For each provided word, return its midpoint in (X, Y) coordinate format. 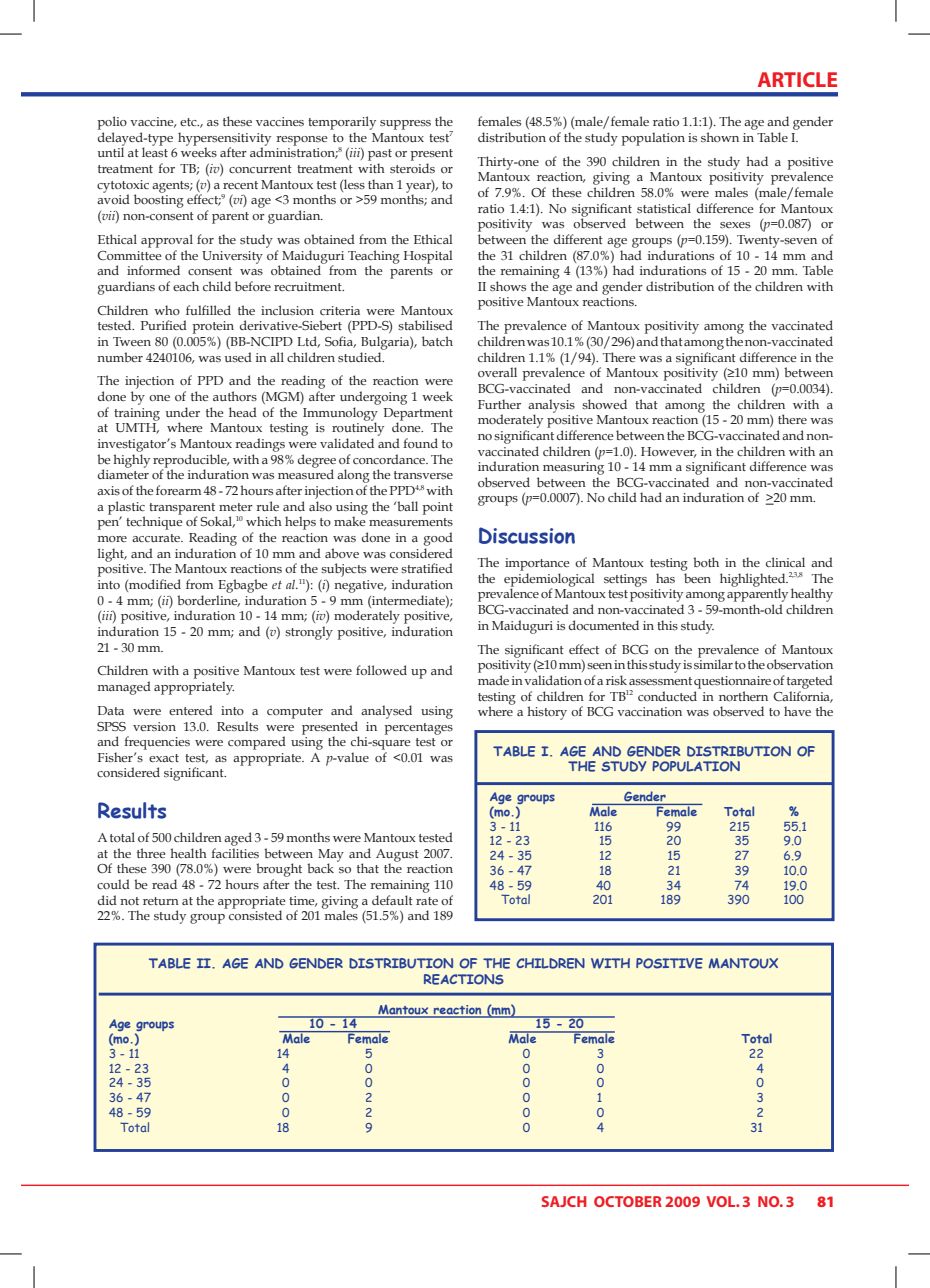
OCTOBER (628, 1201)
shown (720, 137)
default (392, 900)
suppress (405, 125)
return (161, 901)
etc (189, 122)
